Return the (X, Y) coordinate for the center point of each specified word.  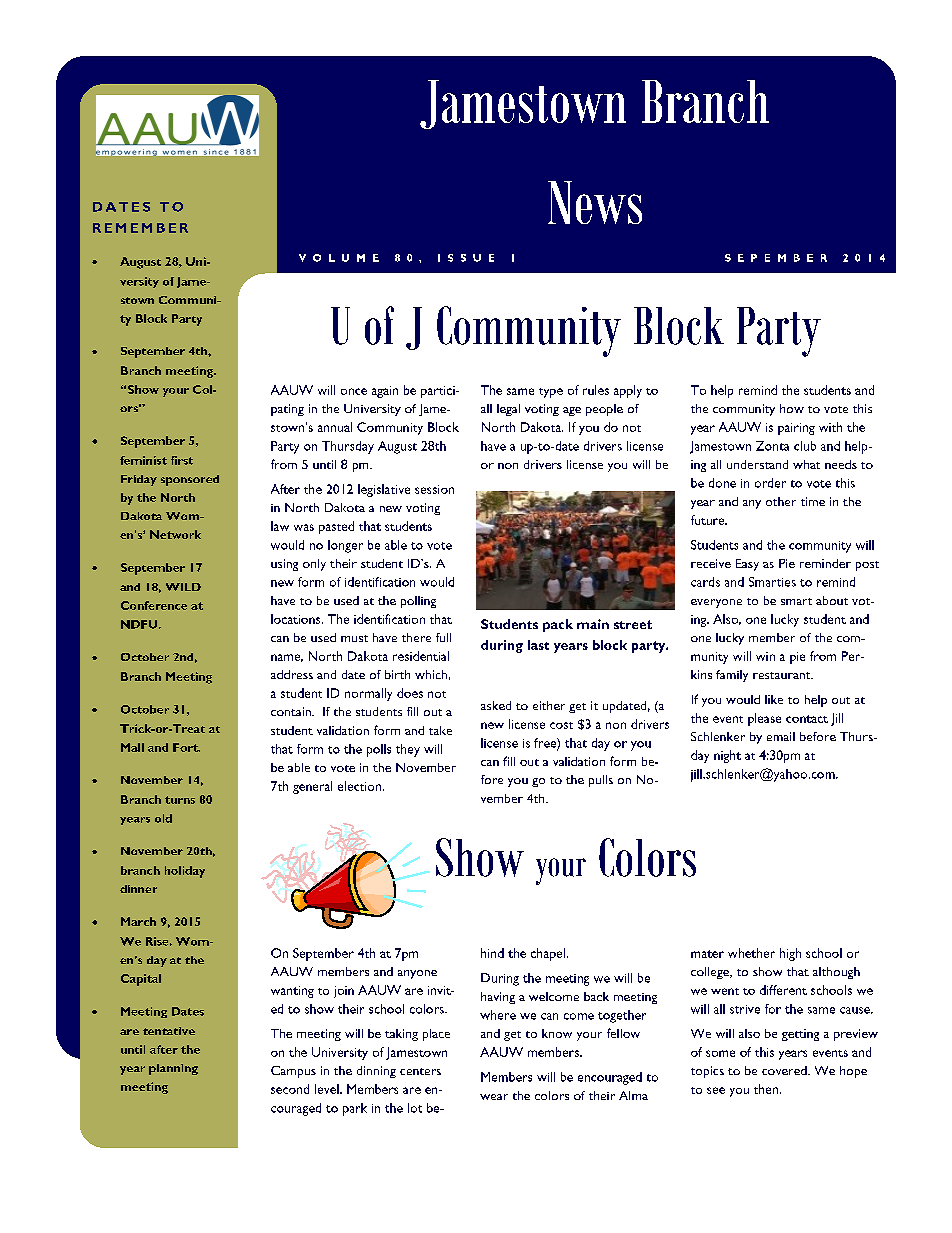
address (292, 674)
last (538, 645)
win (765, 656)
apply (628, 391)
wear (494, 1097)
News (595, 202)
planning (173, 1069)
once (354, 391)
